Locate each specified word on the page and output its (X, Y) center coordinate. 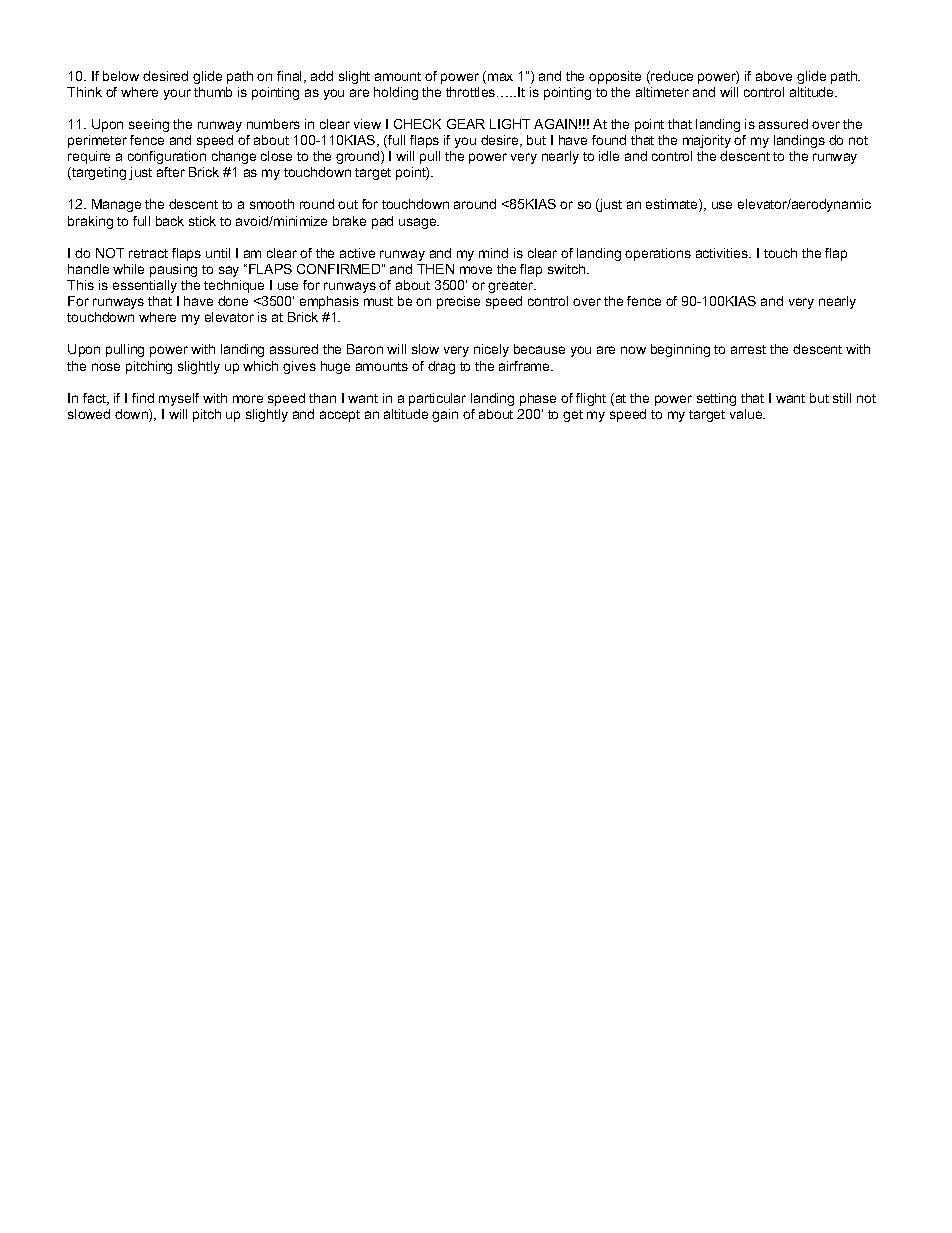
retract (148, 253)
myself (179, 399)
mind (493, 253)
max (500, 77)
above (774, 76)
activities (723, 253)
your (177, 94)
